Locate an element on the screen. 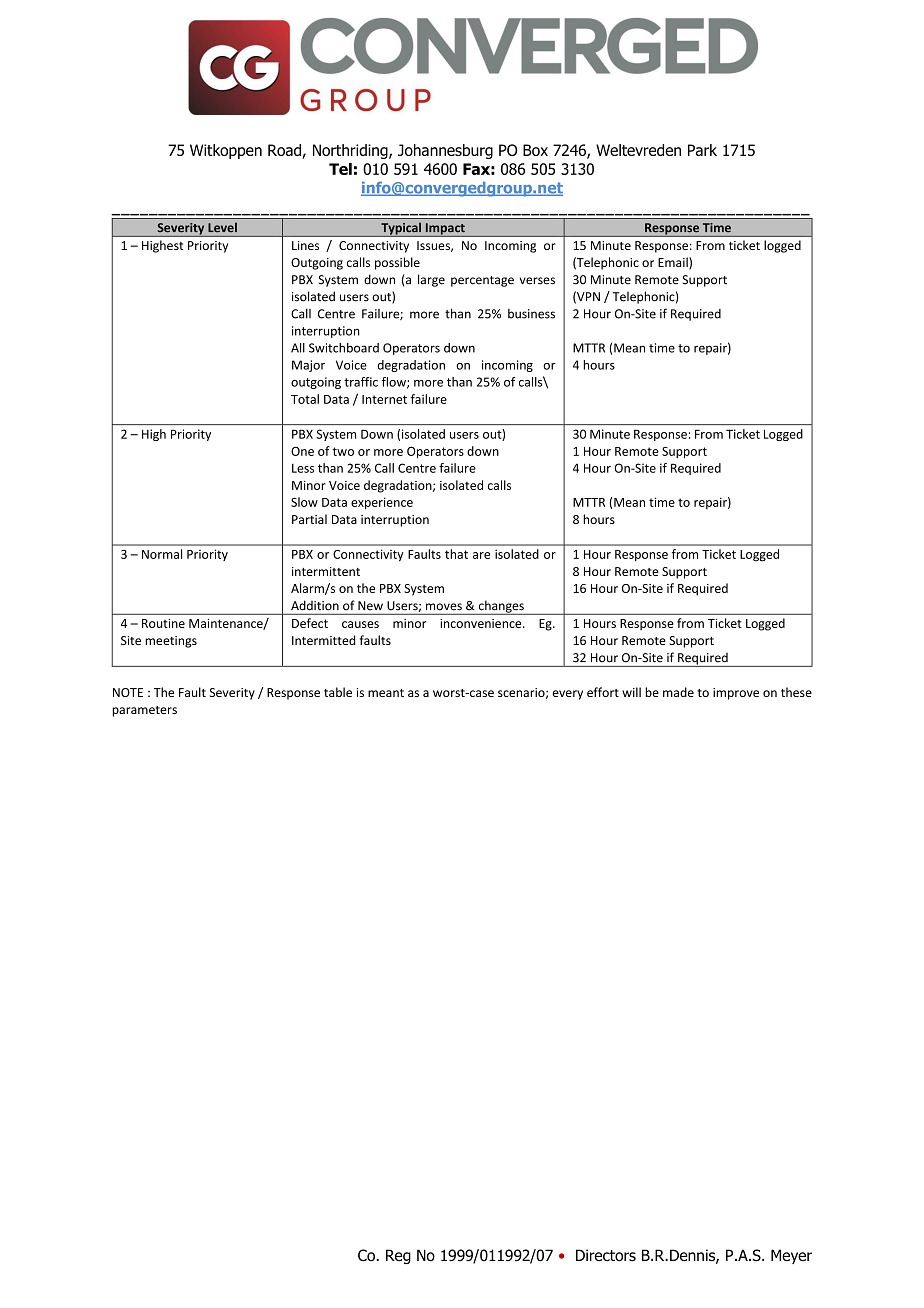 The width and height of the screenshot is (924, 1308). Park is located at coordinates (702, 150).
